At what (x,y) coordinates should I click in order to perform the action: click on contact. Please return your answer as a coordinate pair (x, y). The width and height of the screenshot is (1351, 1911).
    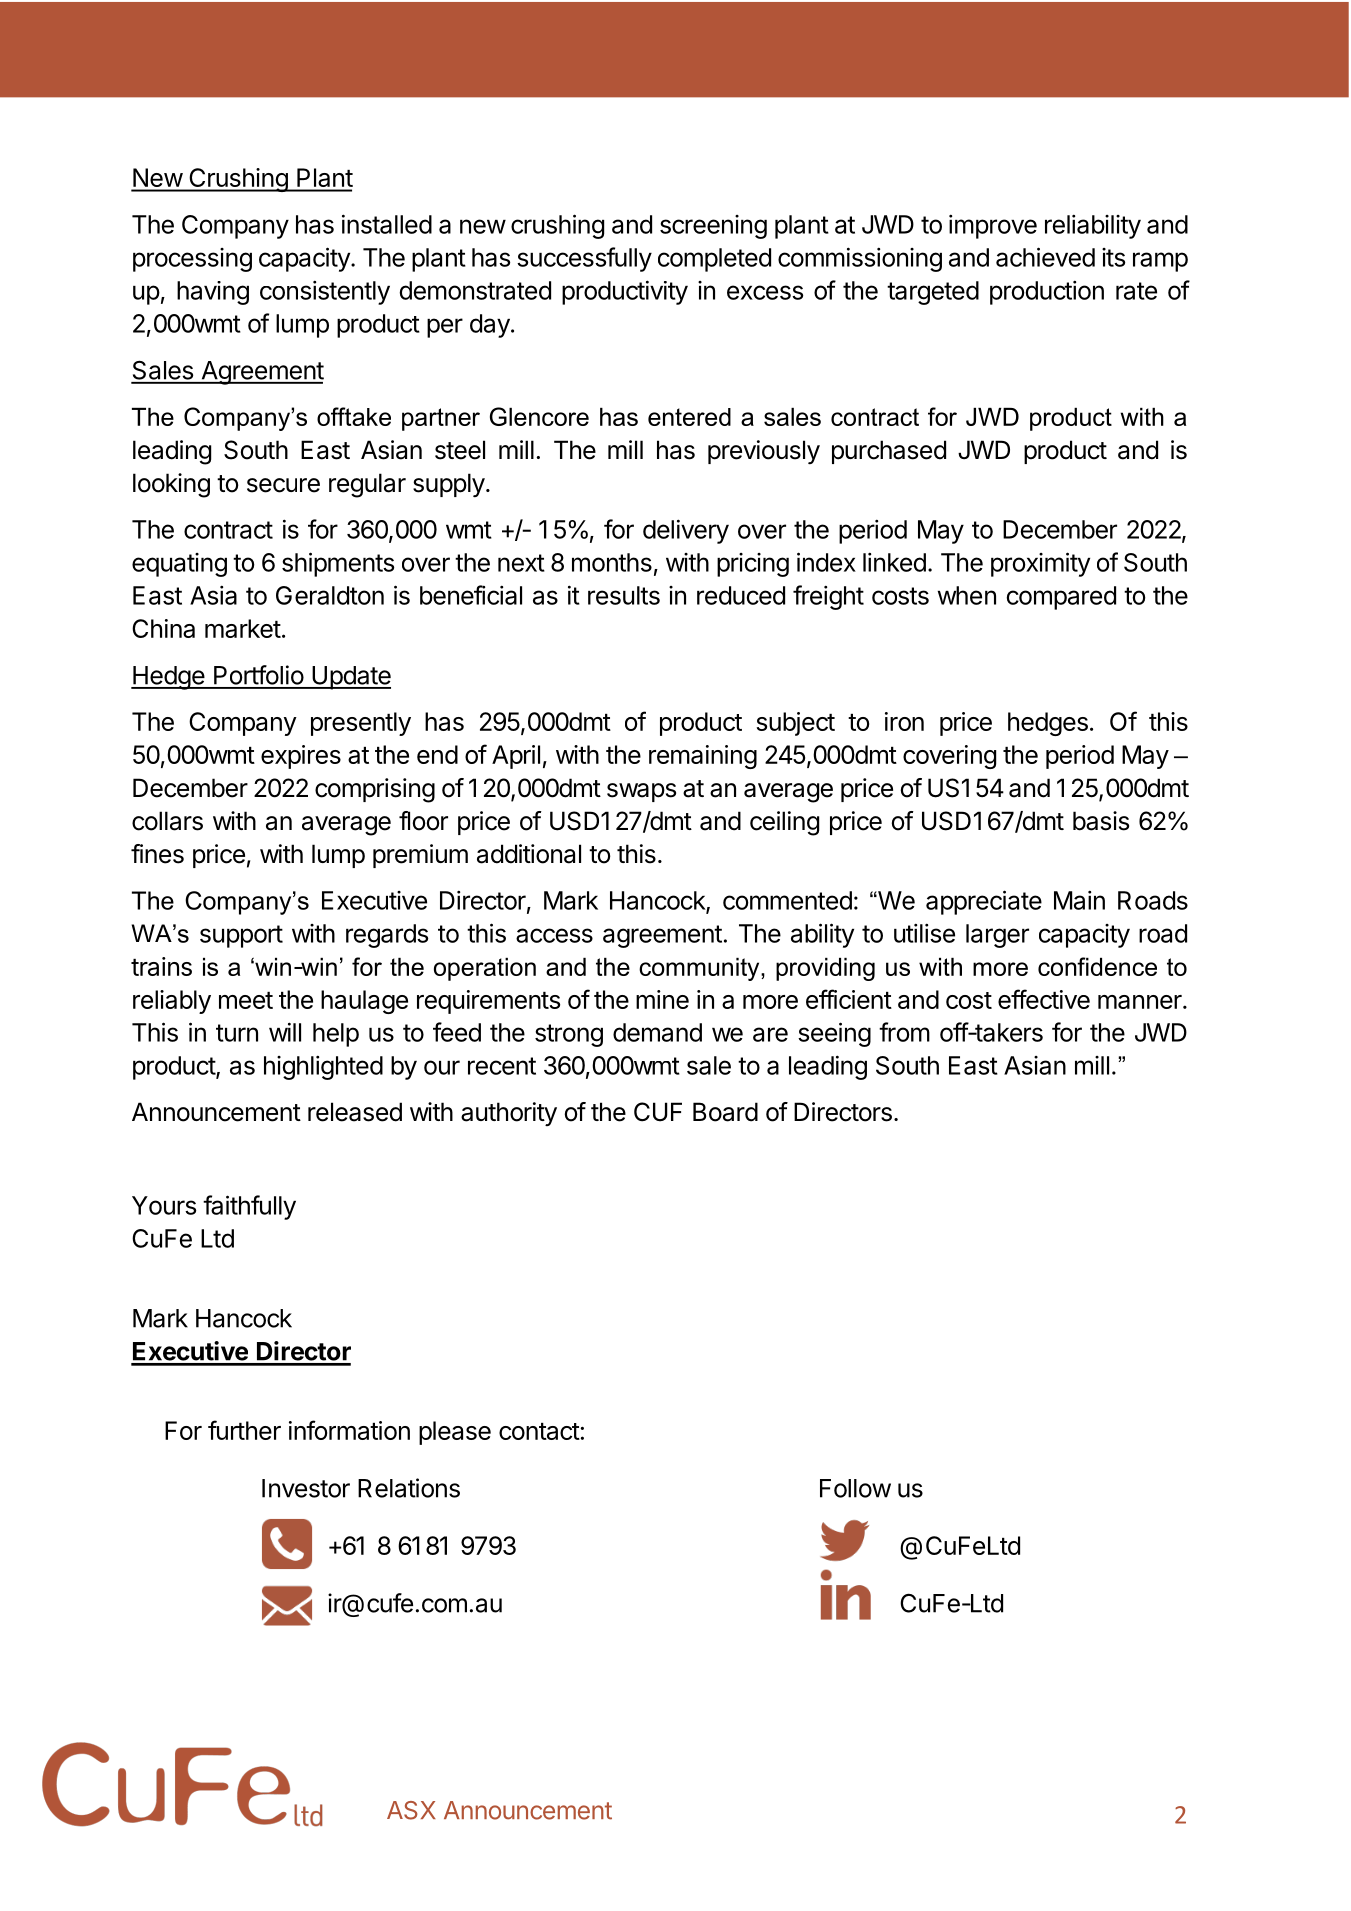
    Looking at the image, I should click on (539, 1431).
